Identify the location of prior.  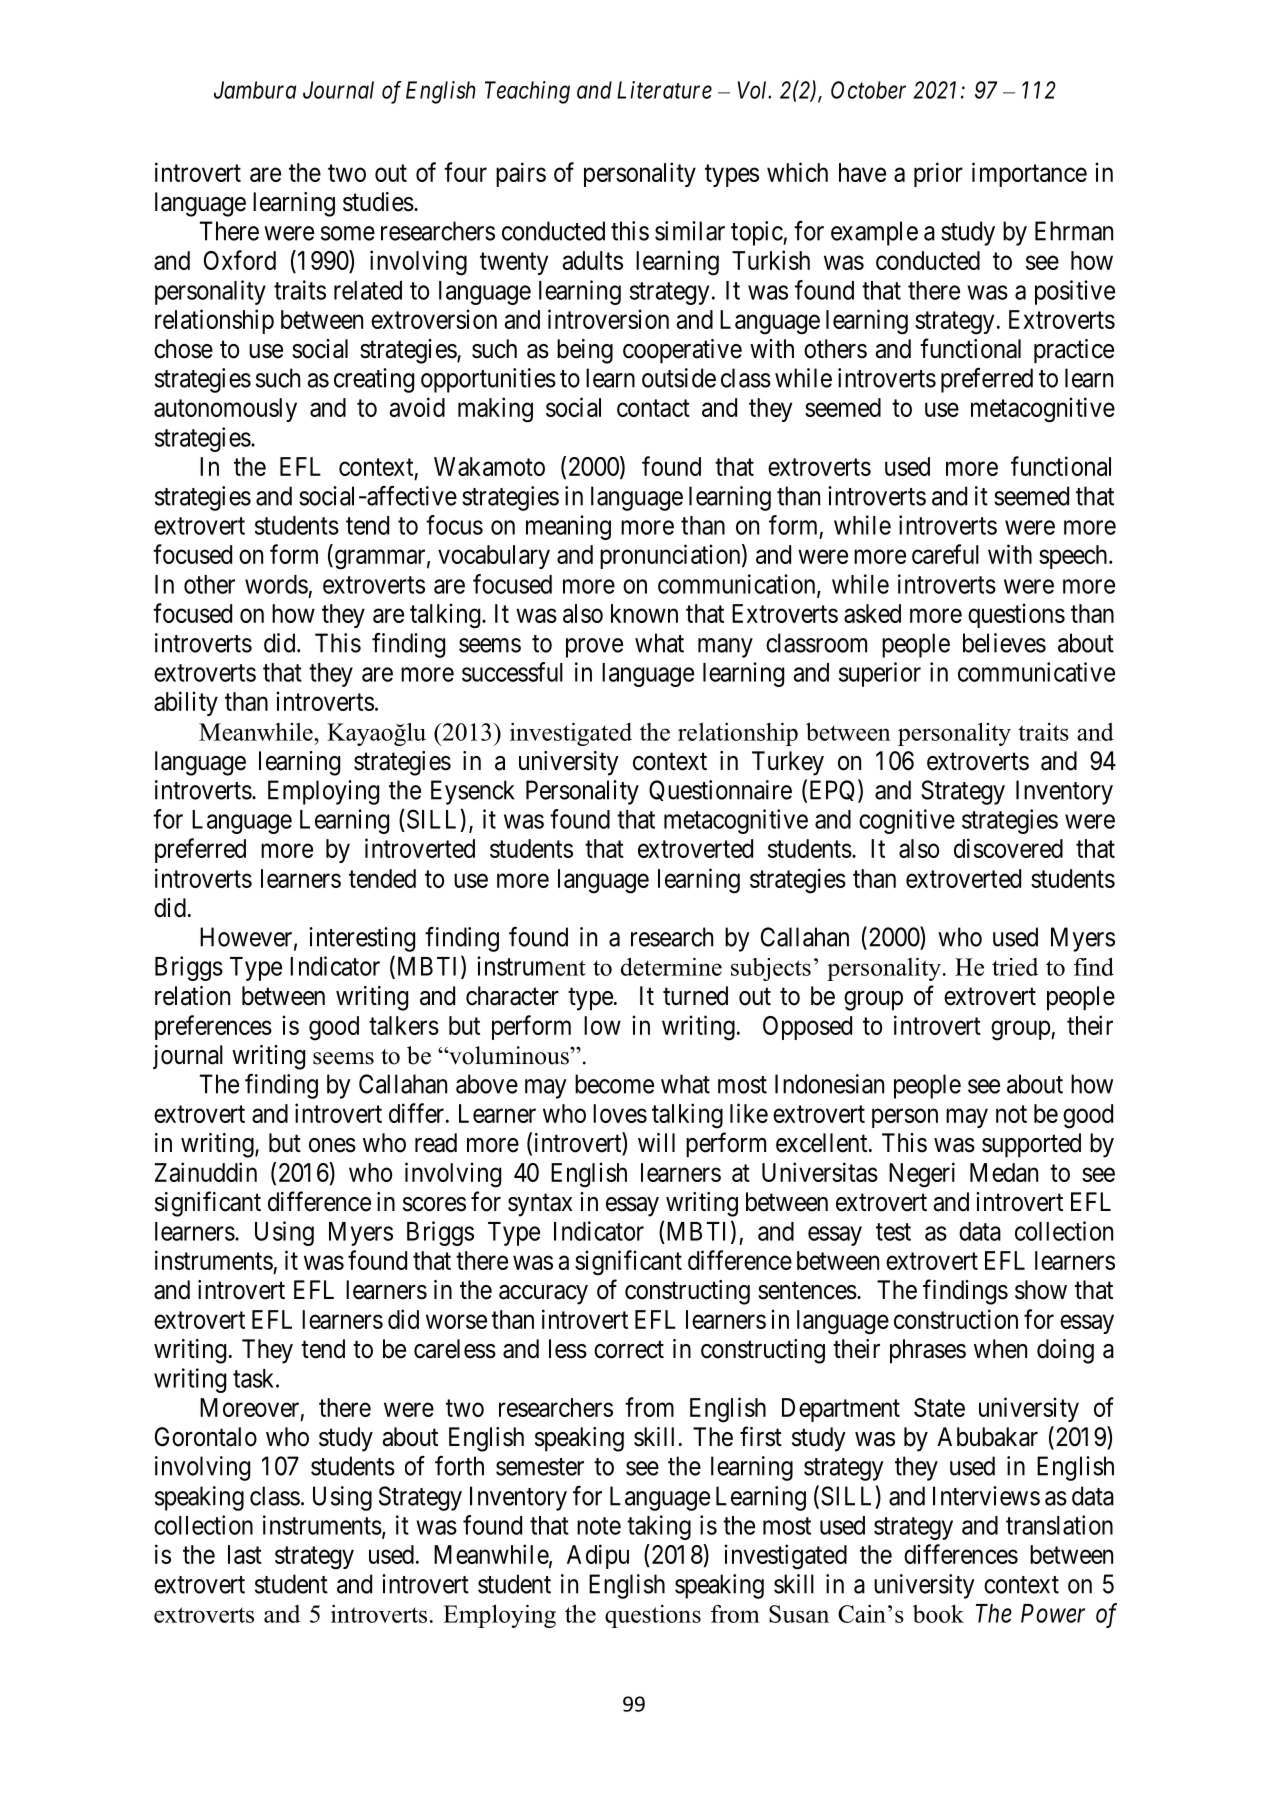
(938, 174).
